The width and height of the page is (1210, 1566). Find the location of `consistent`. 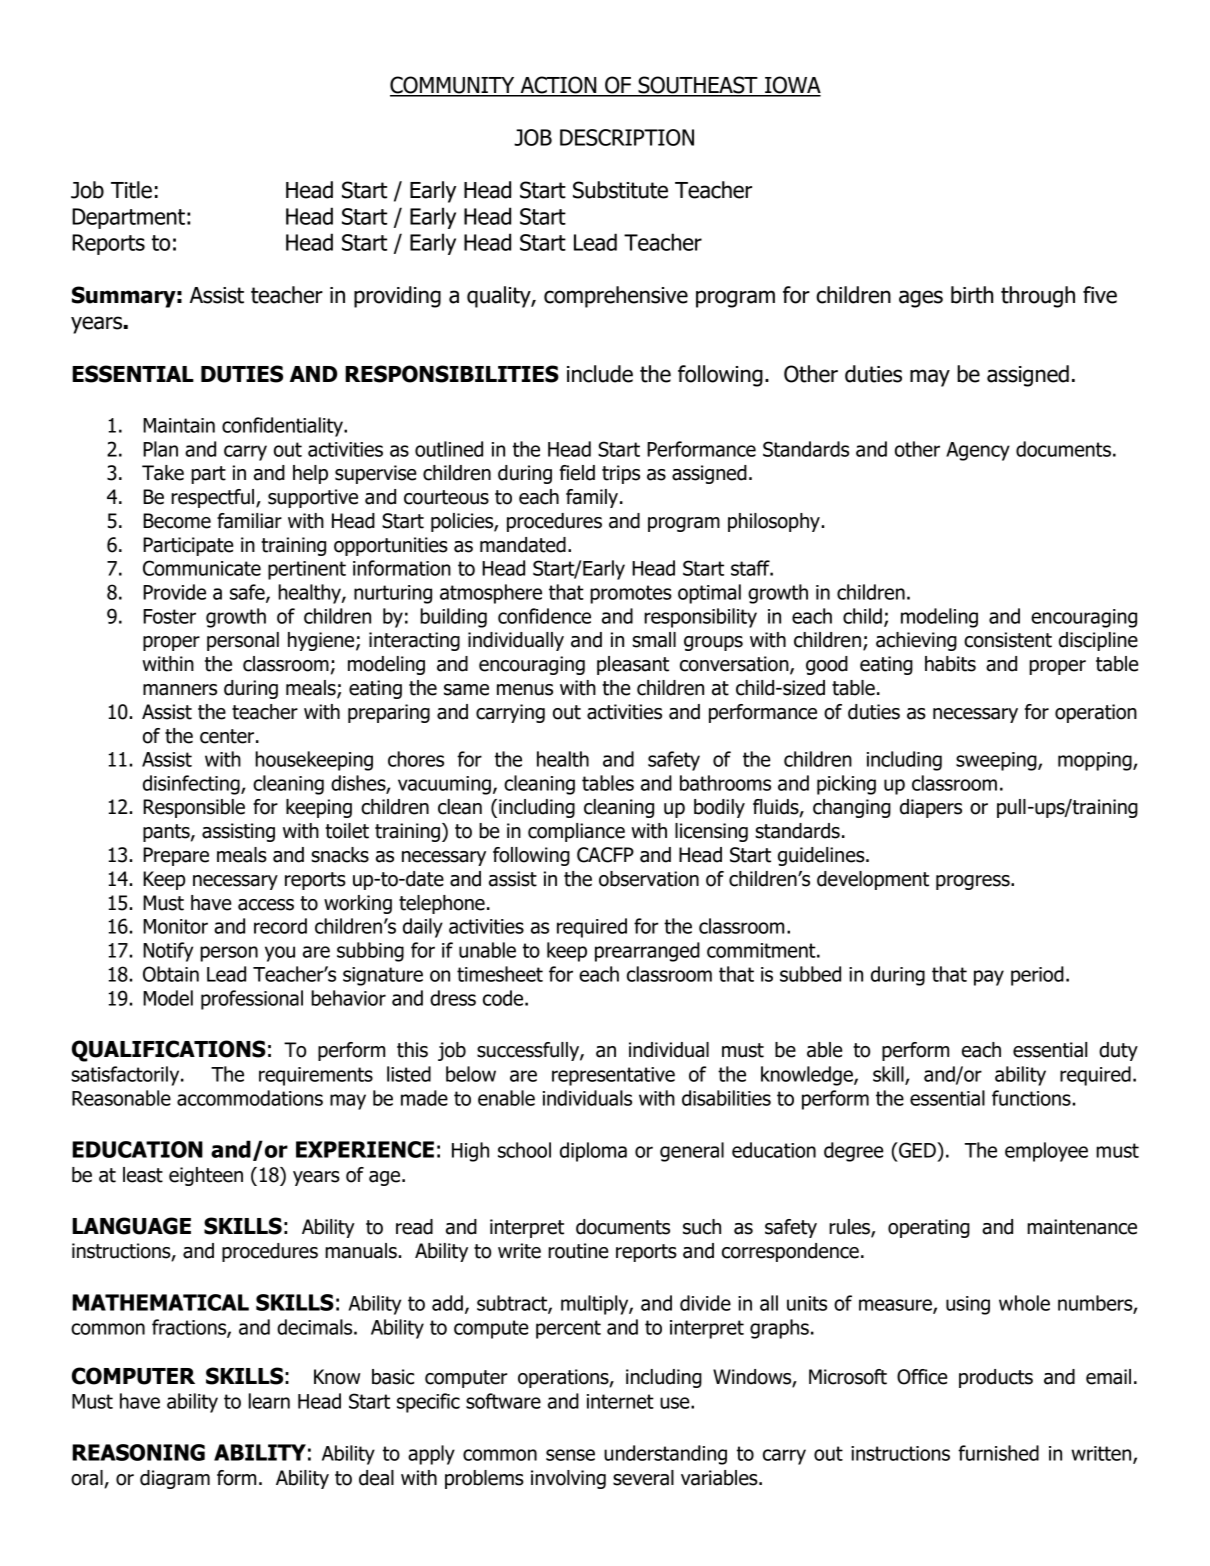

consistent is located at coordinates (1008, 640).
